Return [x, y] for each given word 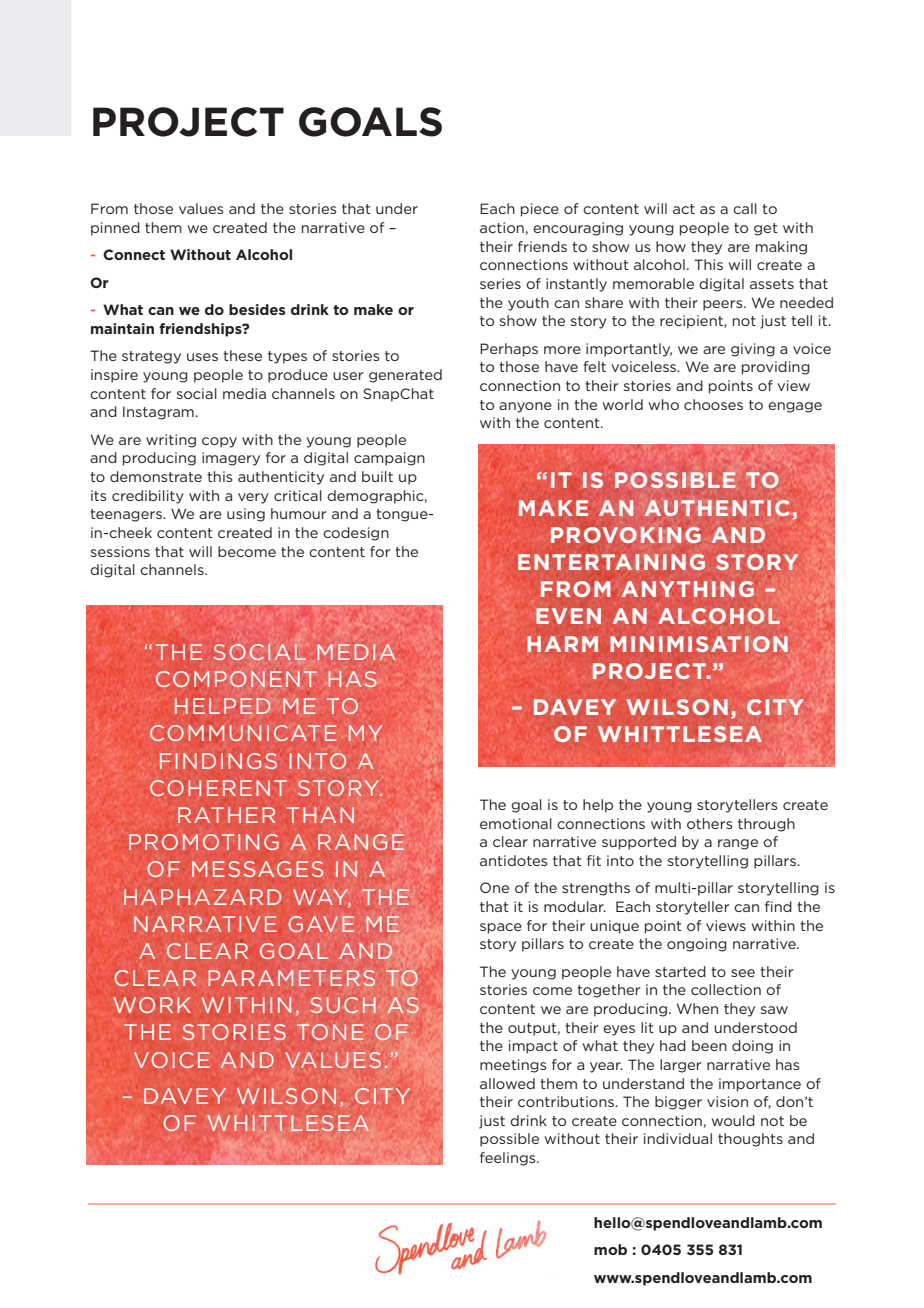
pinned [115, 229]
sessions [120, 551]
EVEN [568, 616]
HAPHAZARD [202, 897]
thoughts [750, 1140]
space [501, 928]
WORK [152, 1005]
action [502, 227]
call [745, 208]
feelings [509, 1159]
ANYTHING [688, 589]
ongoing [697, 945]
